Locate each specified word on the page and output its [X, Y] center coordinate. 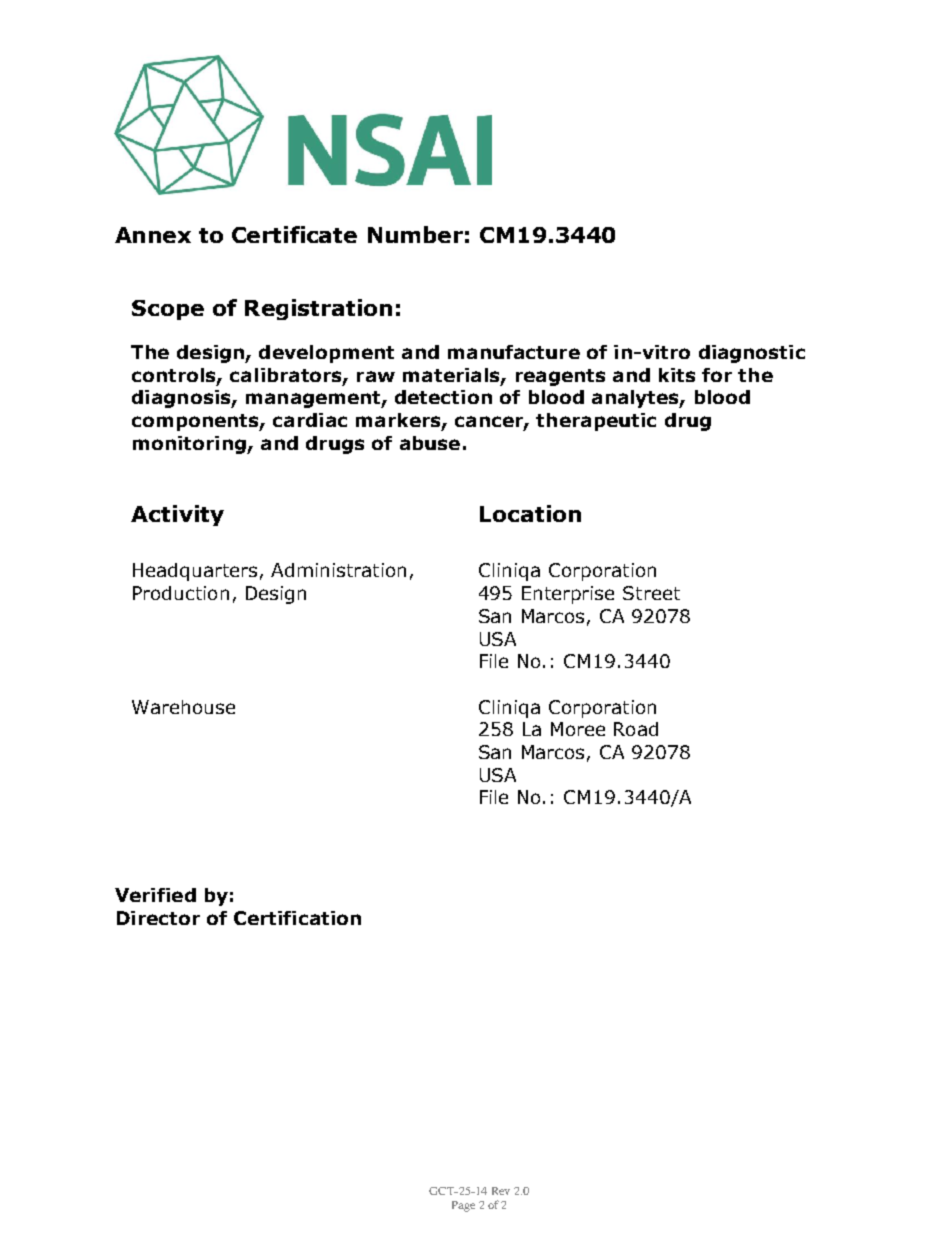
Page [463, 1206]
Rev [501, 1191]
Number [415, 234]
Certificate [294, 234]
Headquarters [195, 572]
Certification [297, 918]
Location [530, 513]
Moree [578, 729]
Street [651, 593]
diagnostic [752, 354]
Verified [155, 895]
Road [636, 729]
